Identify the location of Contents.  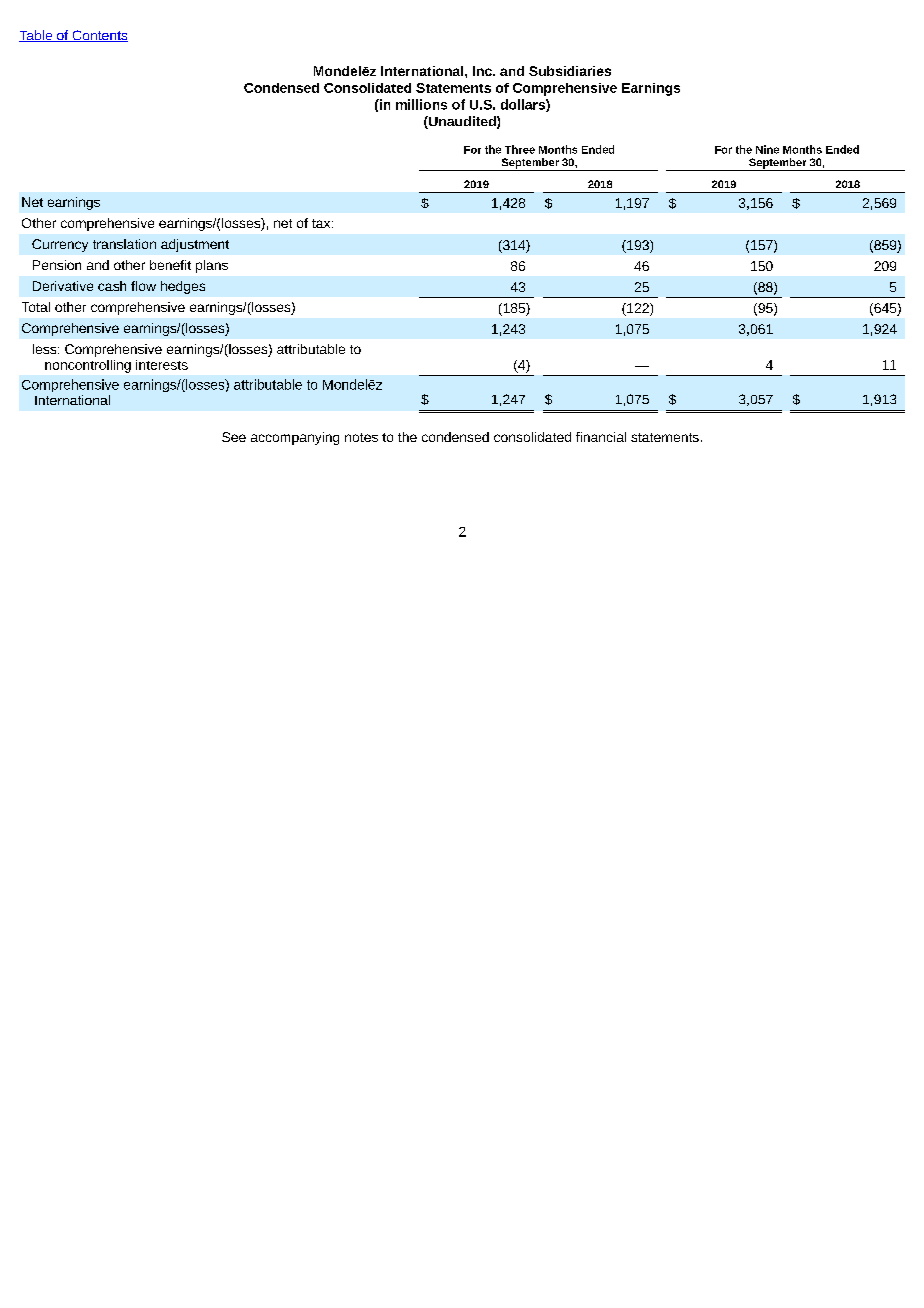
(99, 36).
